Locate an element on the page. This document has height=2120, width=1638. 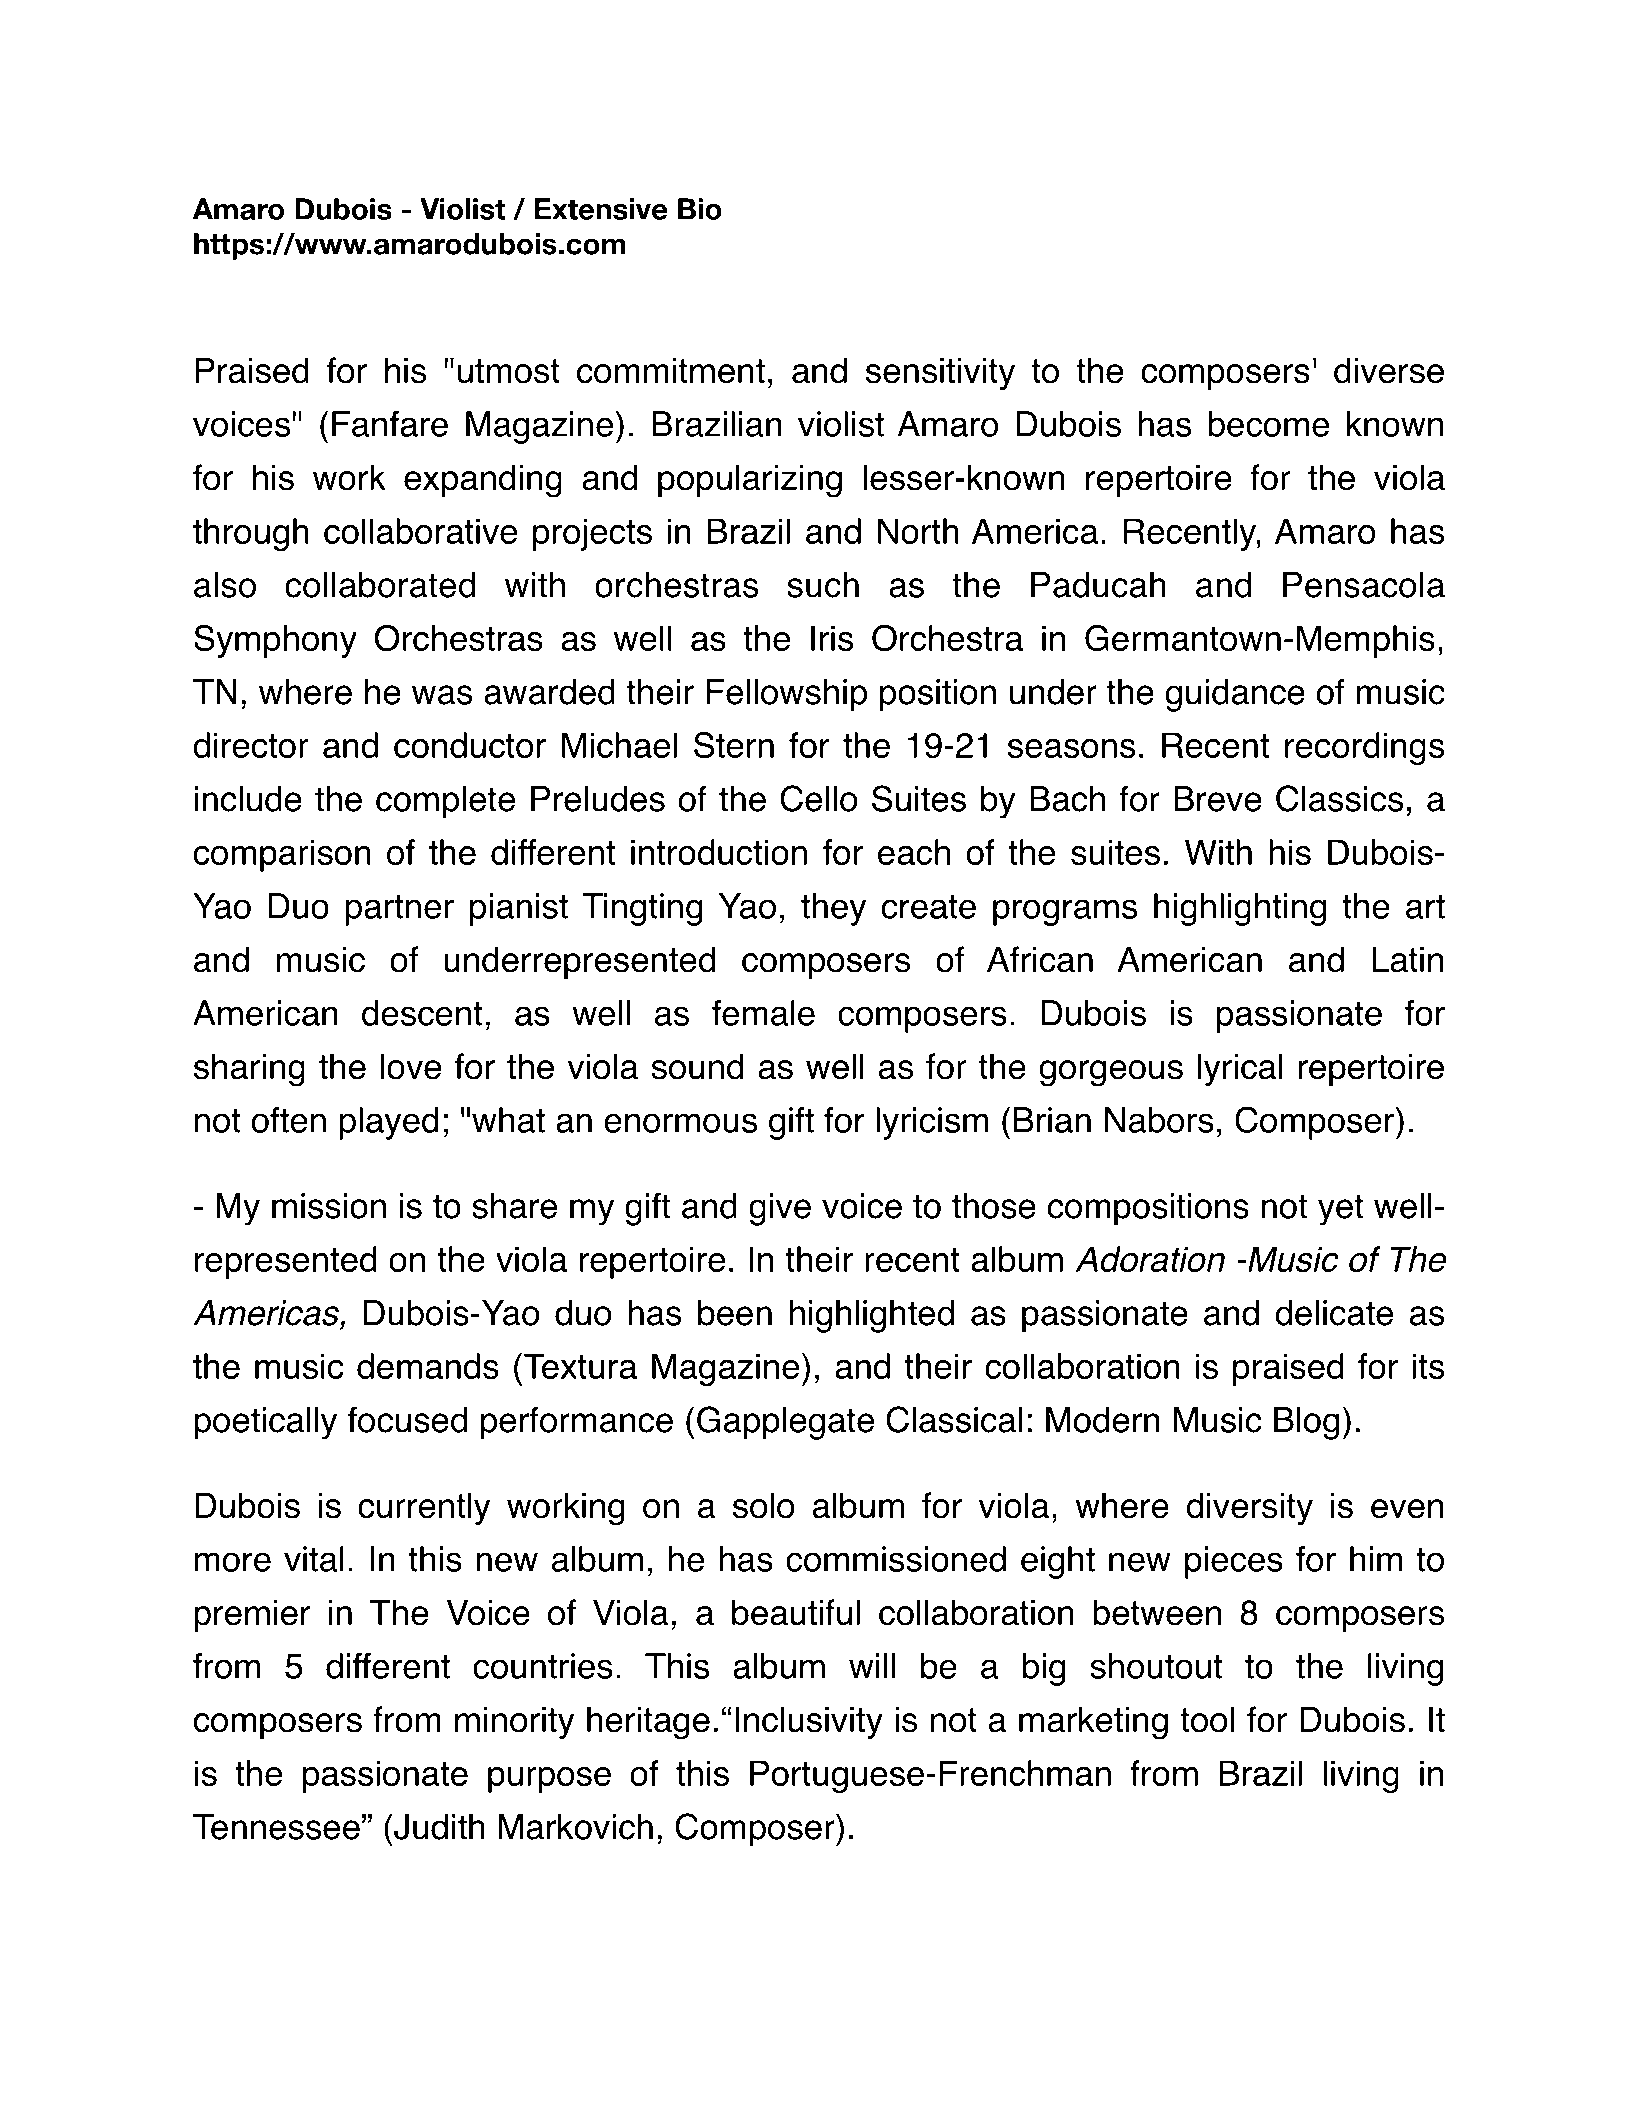
utmost is located at coordinates (509, 371).
